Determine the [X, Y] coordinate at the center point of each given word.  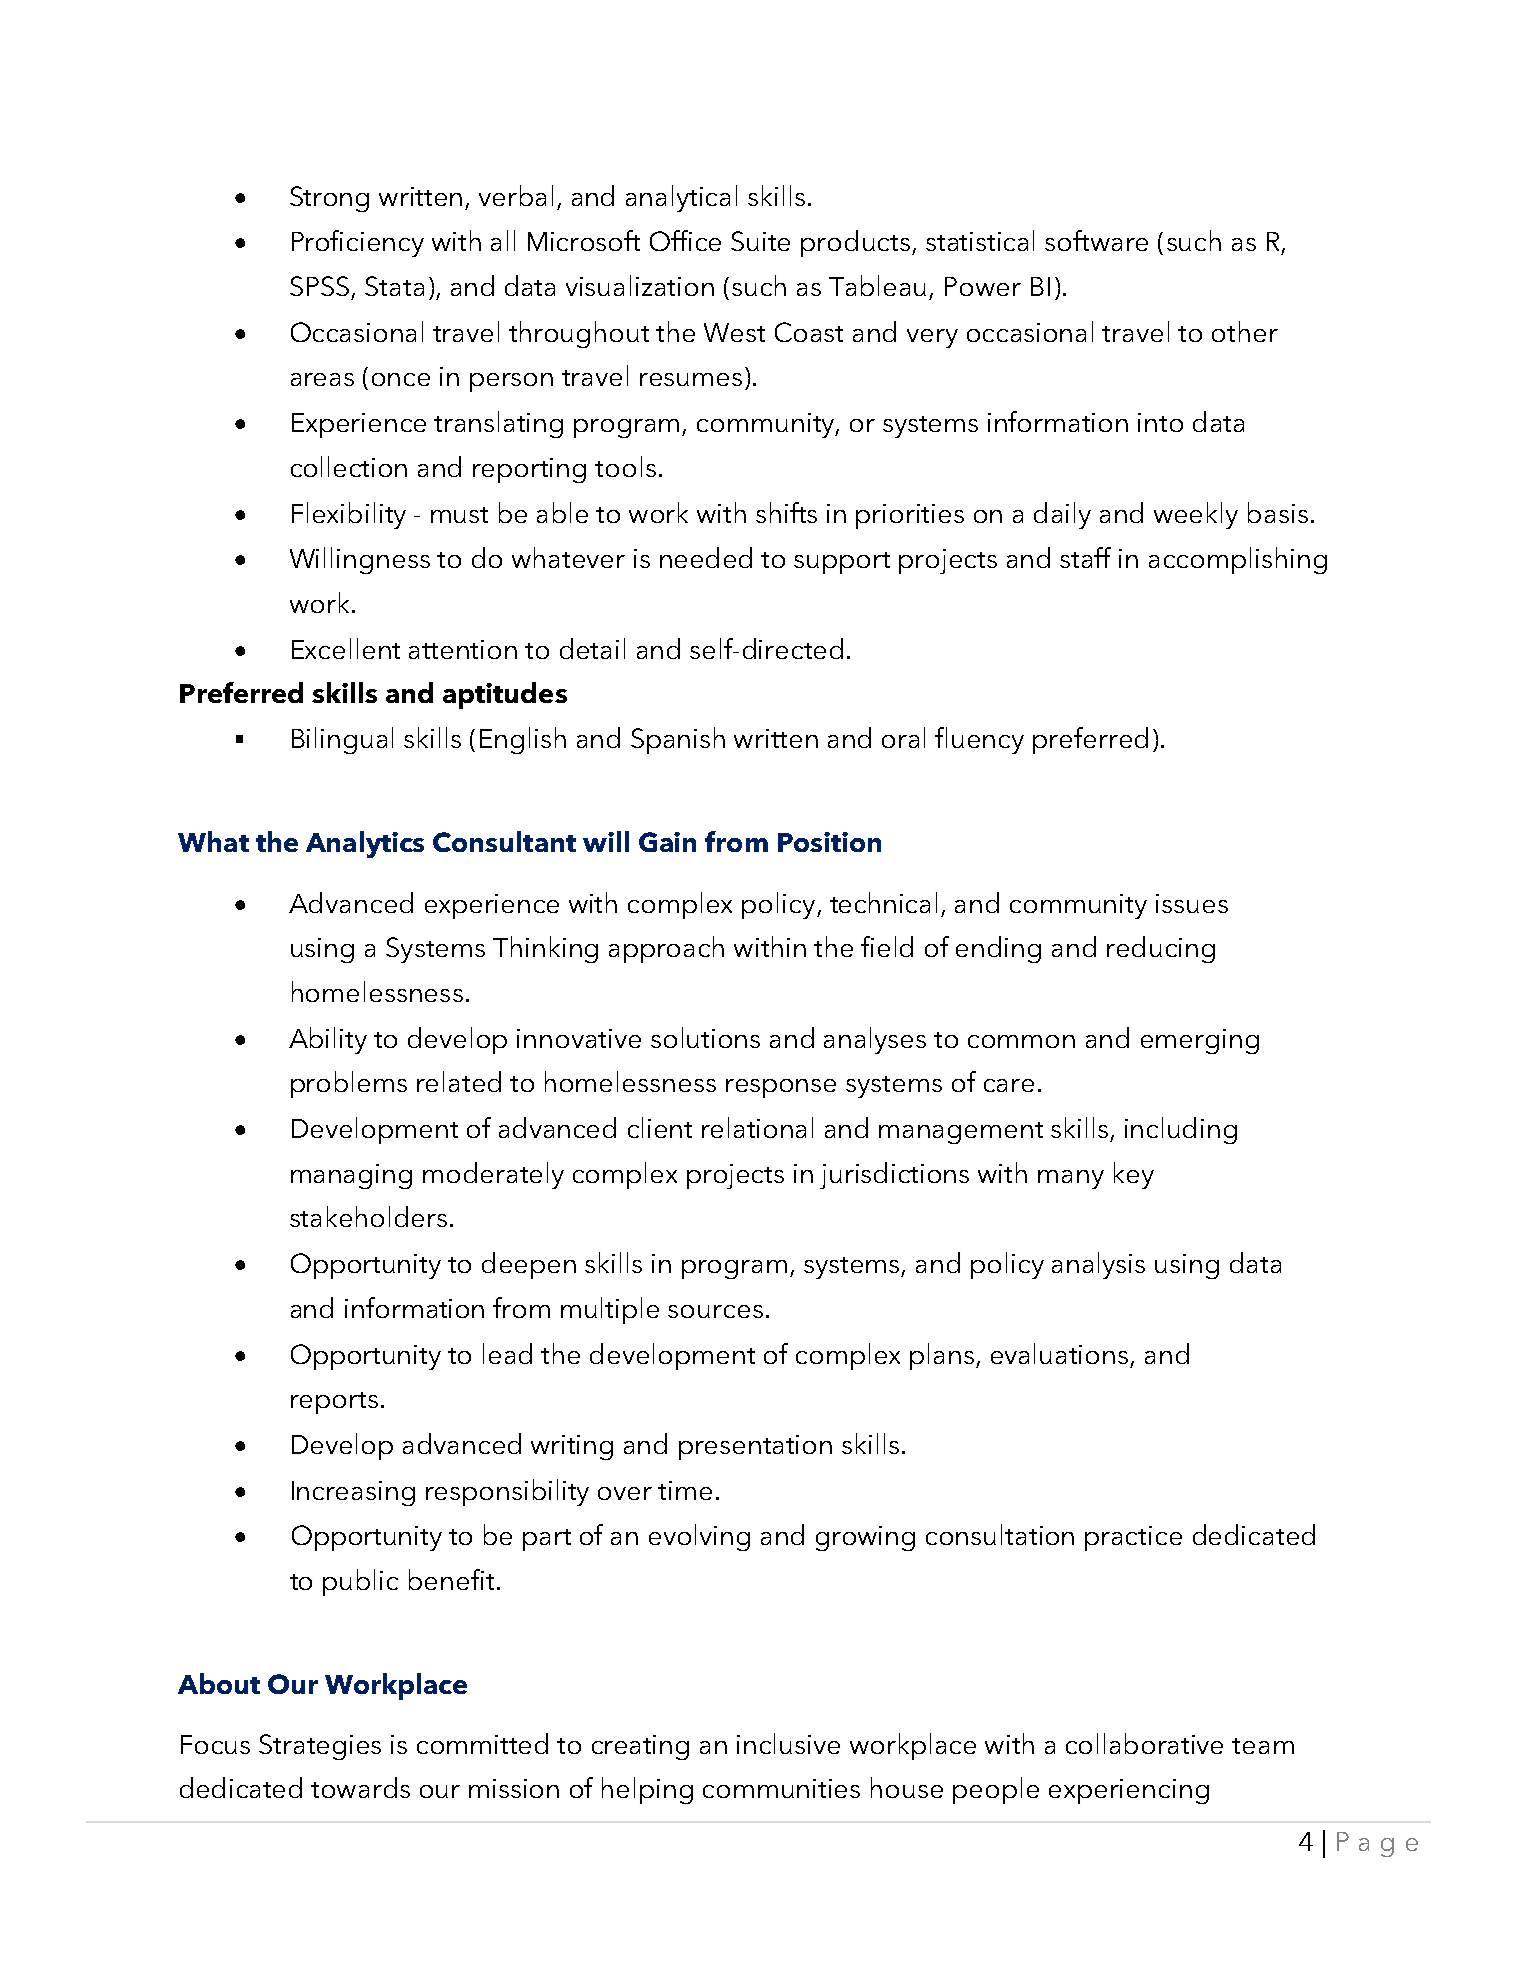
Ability [328, 1040]
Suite [760, 241]
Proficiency [358, 243]
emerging [1200, 1041]
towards [360, 1787]
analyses [875, 1040]
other [1245, 331]
